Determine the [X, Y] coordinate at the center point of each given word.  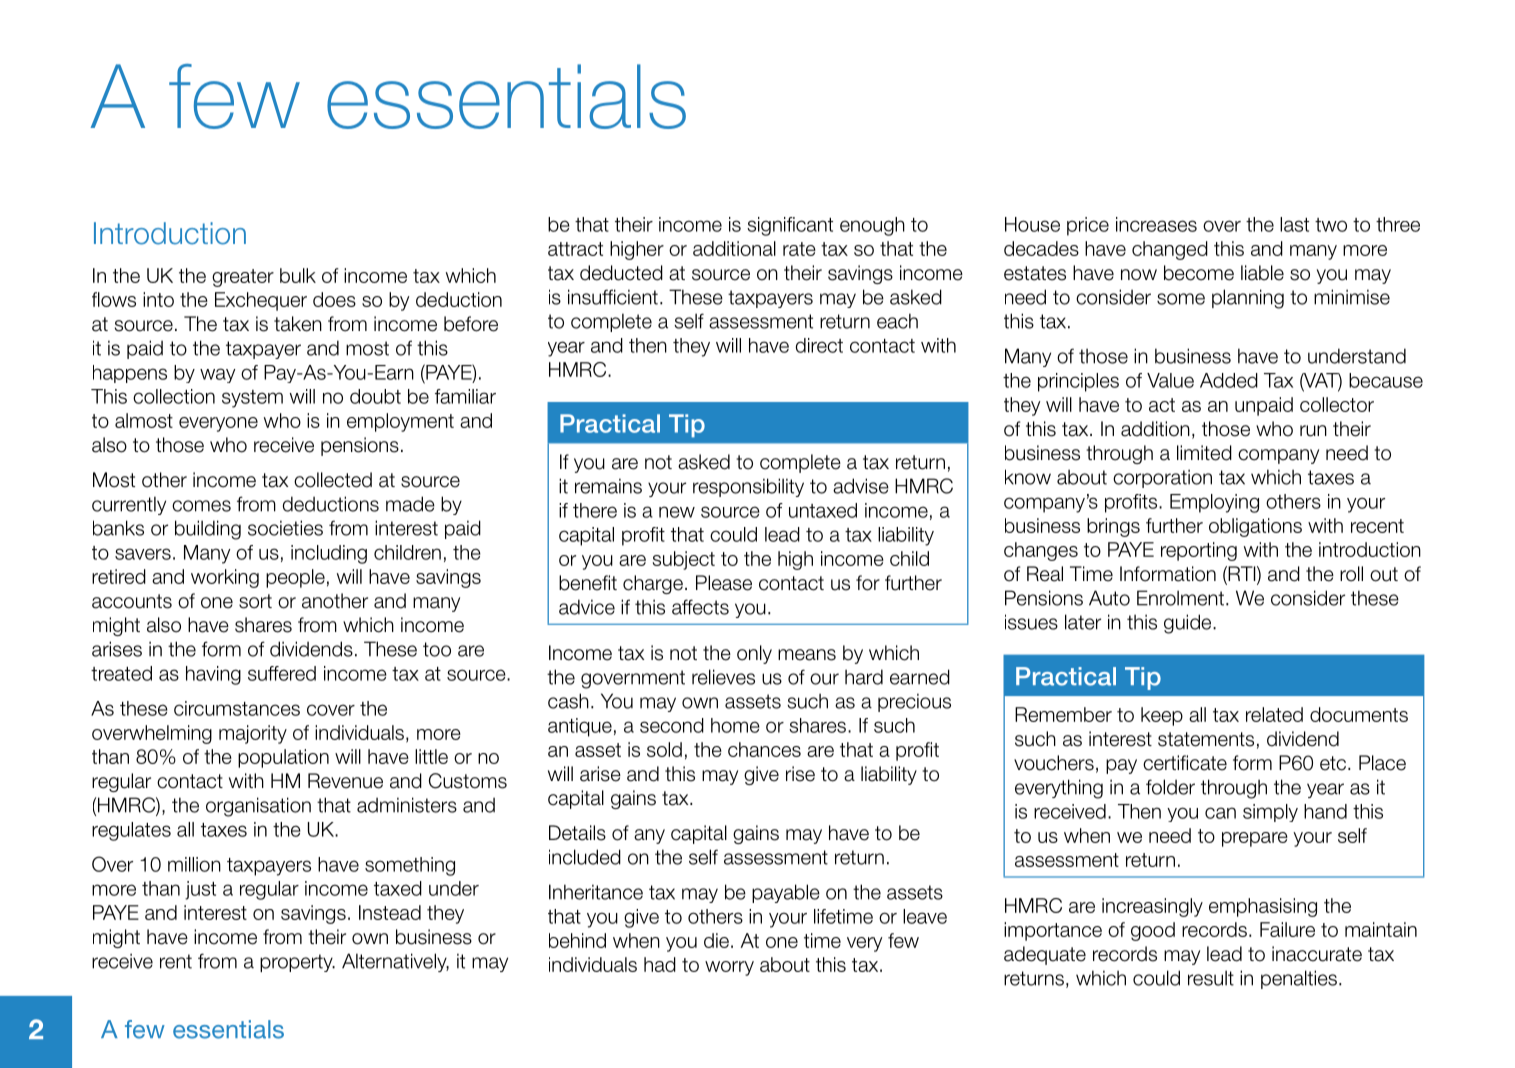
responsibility [748, 487]
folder [1170, 787]
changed [1170, 250]
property [297, 963]
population [283, 758]
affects [700, 607]
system [252, 399]
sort [255, 601]
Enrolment [1180, 598]
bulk [298, 275]
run [1313, 431]
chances [764, 749]
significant [790, 226]
